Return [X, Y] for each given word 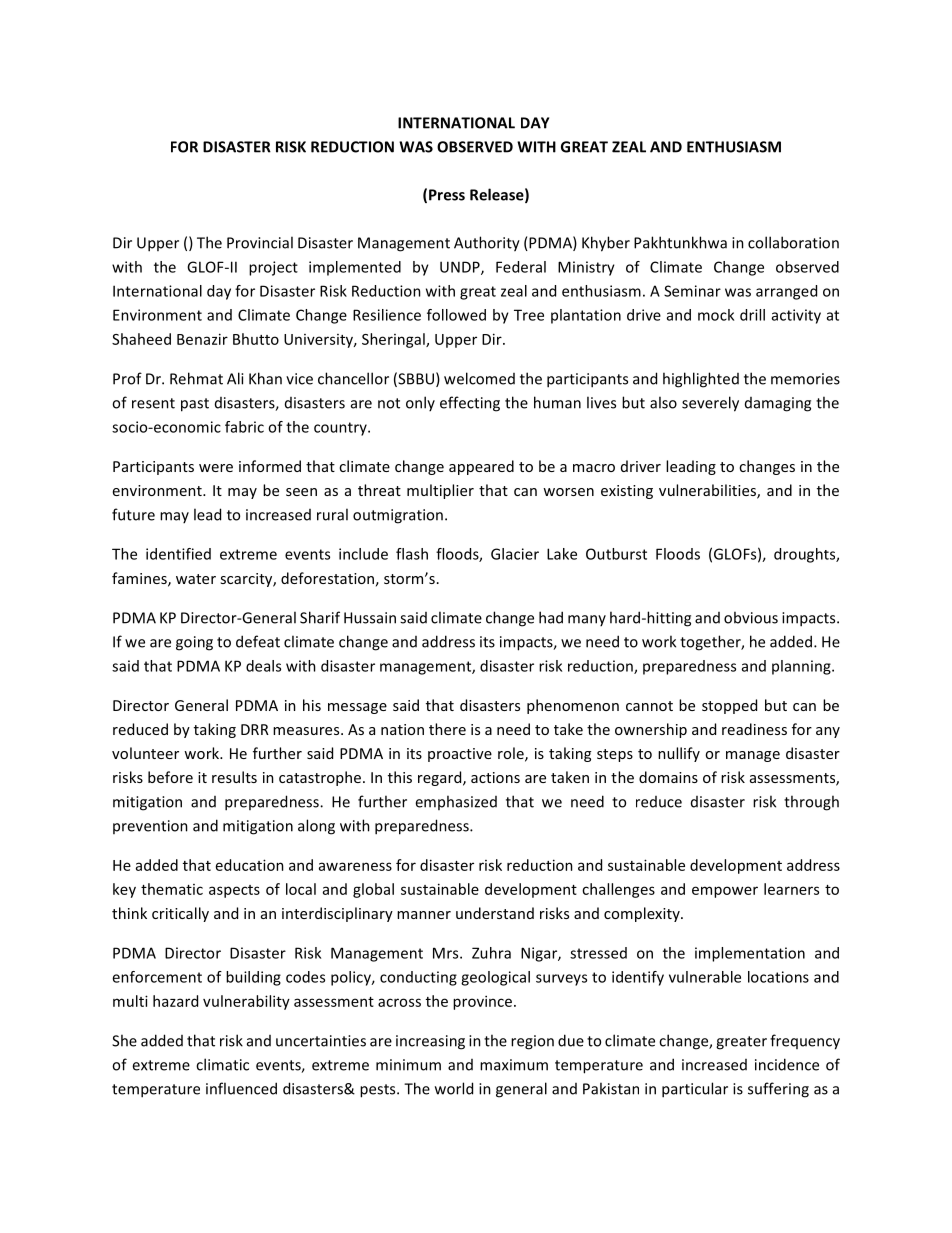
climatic [222, 1064]
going [194, 643]
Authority [487, 244]
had [551, 617]
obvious [751, 617]
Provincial [260, 242]
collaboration [793, 242]
